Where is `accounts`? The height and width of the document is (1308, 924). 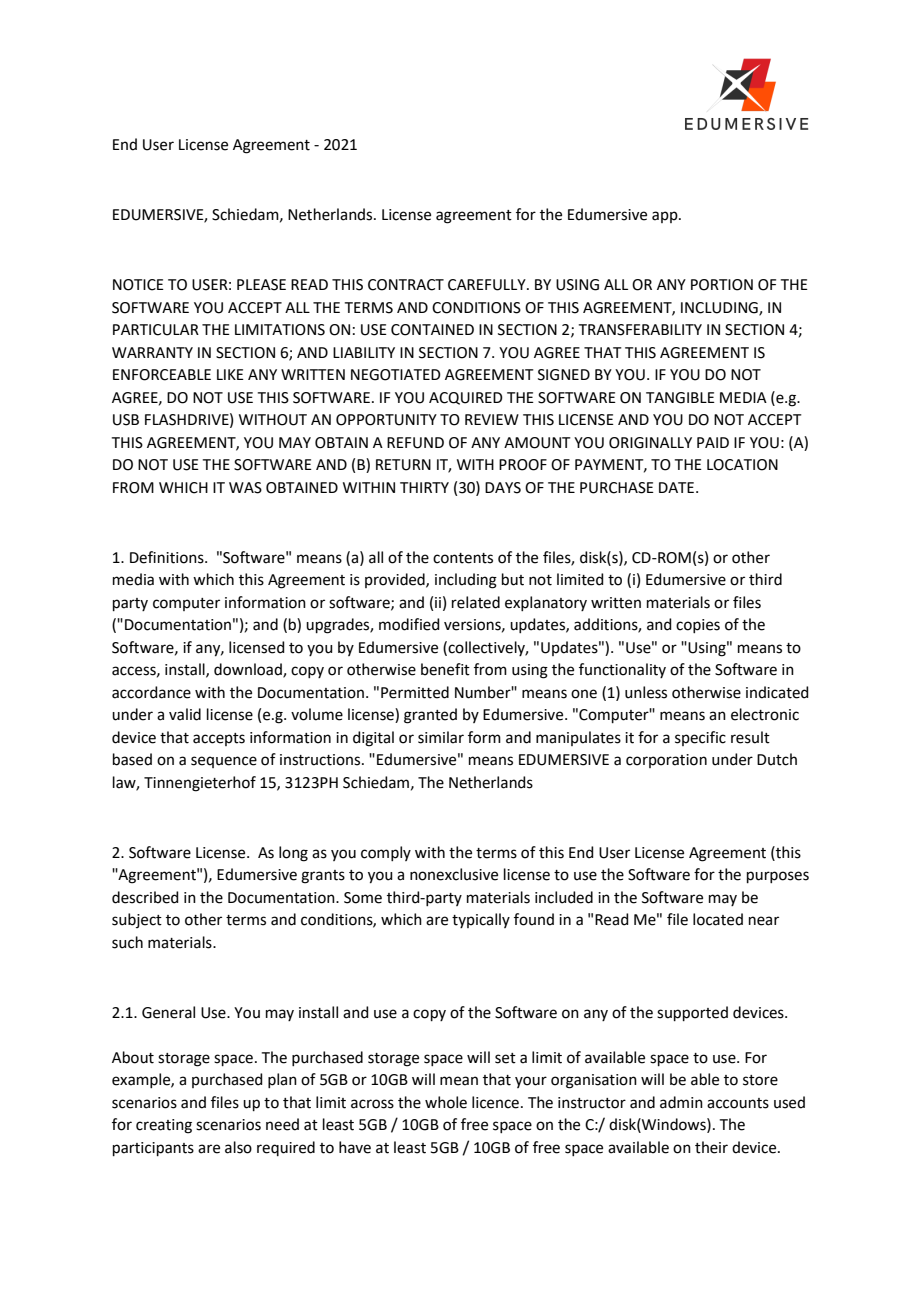 accounts is located at coordinates (738, 1103).
